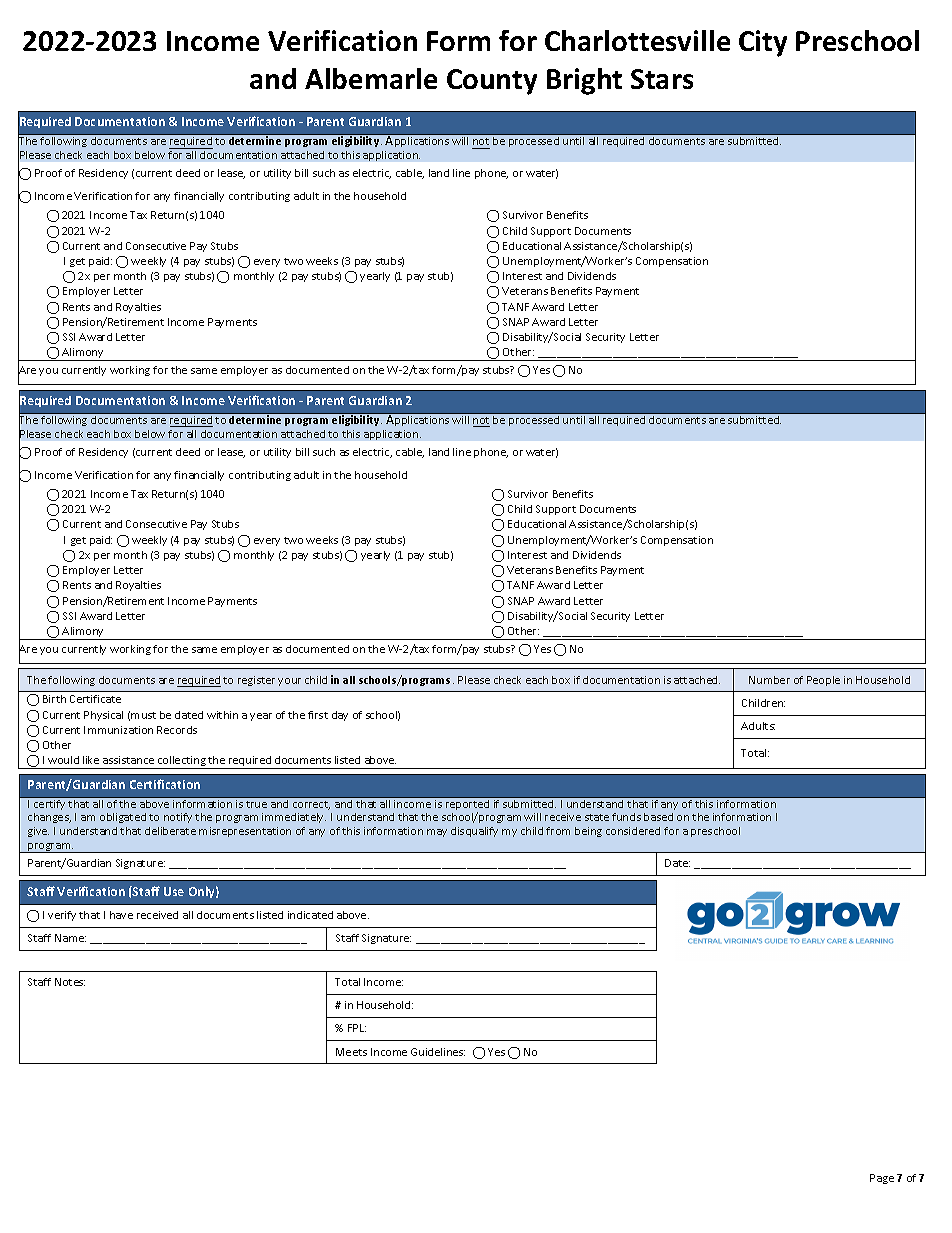 This screenshot has height=1233, width=952. I want to click on your, so click(289, 682).
